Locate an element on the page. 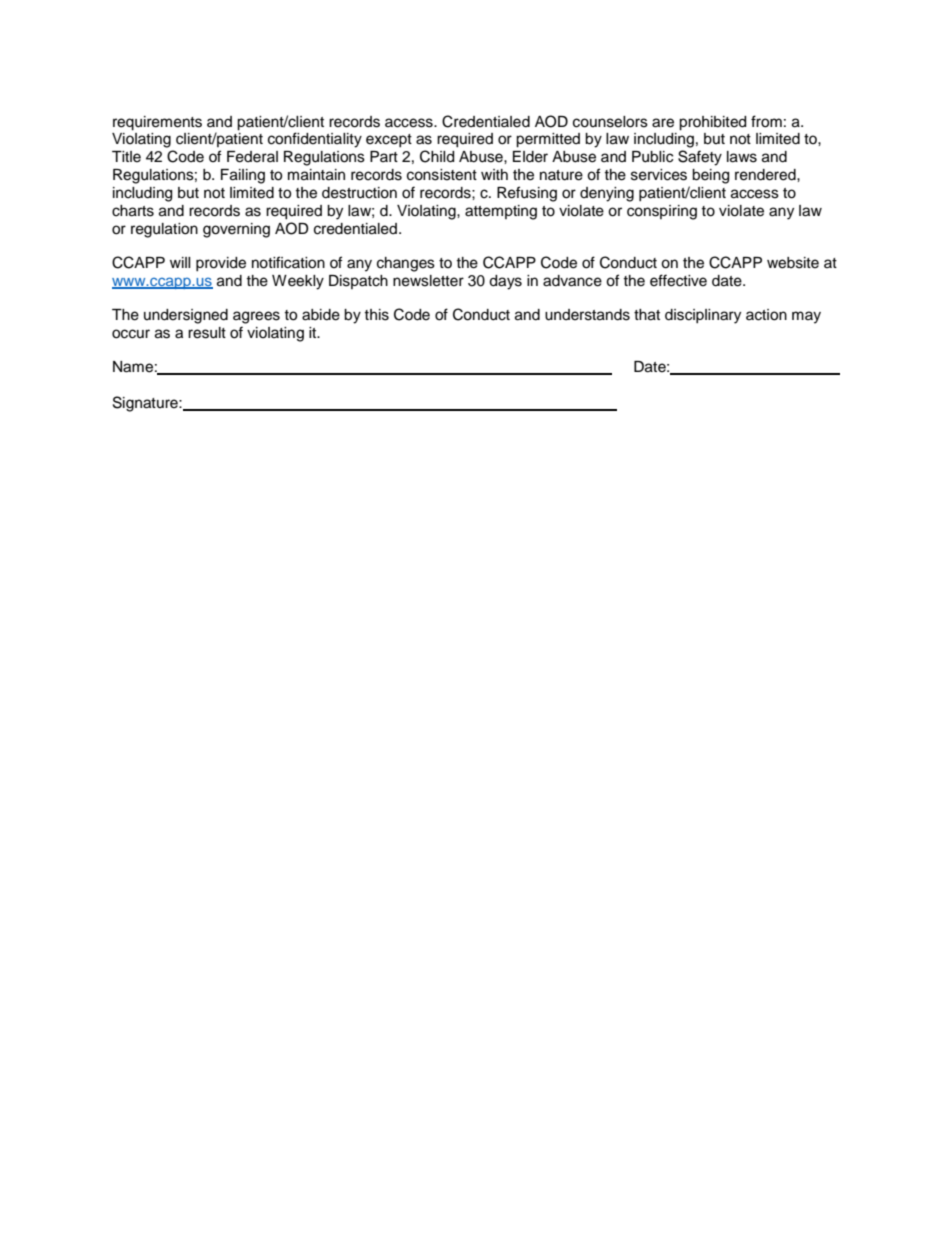  consistent is located at coordinates (442, 175).
